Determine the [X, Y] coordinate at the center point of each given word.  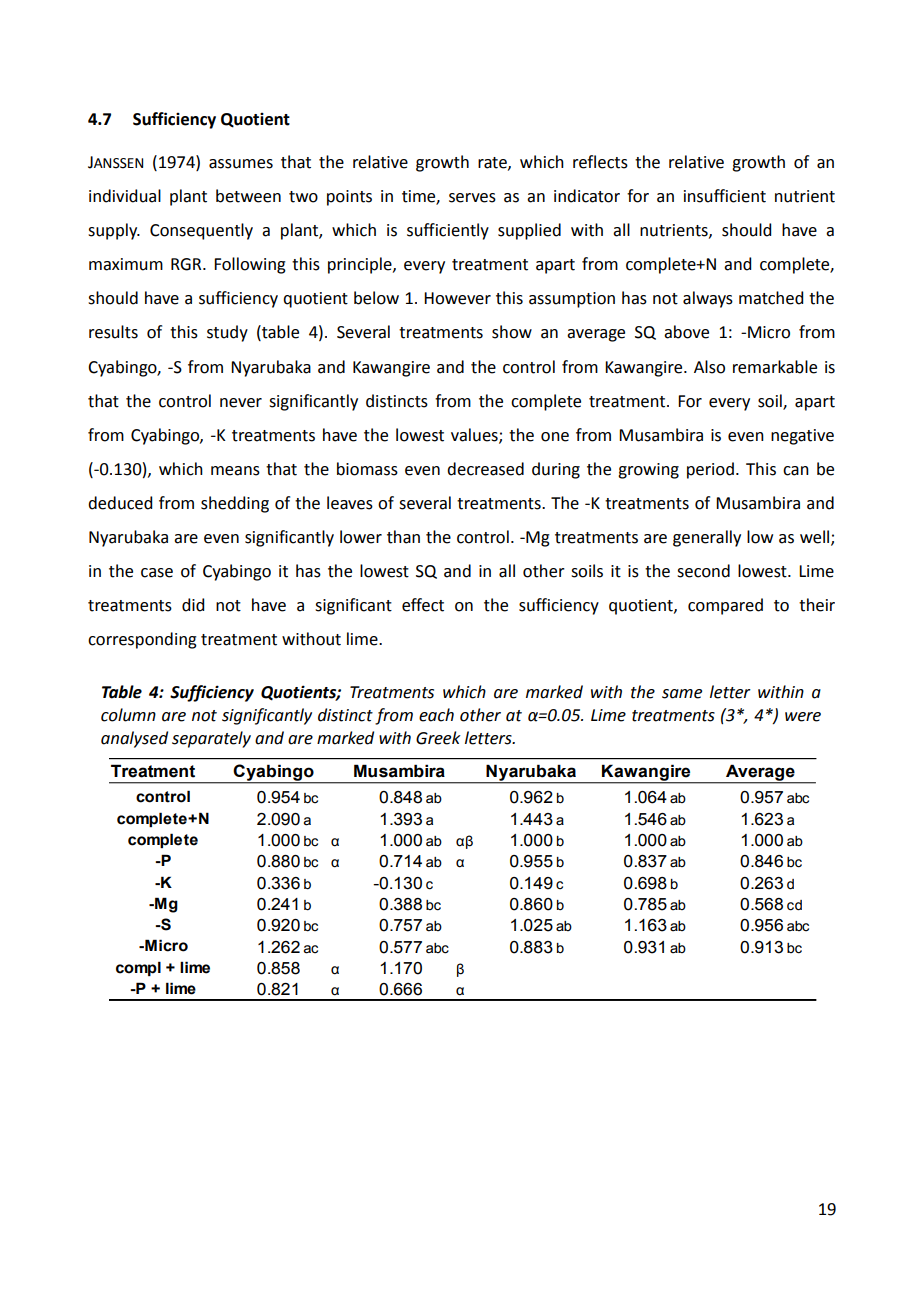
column [128, 715]
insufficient [725, 196]
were [803, 717]
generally [707, 538]
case [157, 573]
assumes [241, 164]
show [512, 332]
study [227, 333]
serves [472, 198]
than [403, 537]
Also [709, 367]
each [436, 715]
